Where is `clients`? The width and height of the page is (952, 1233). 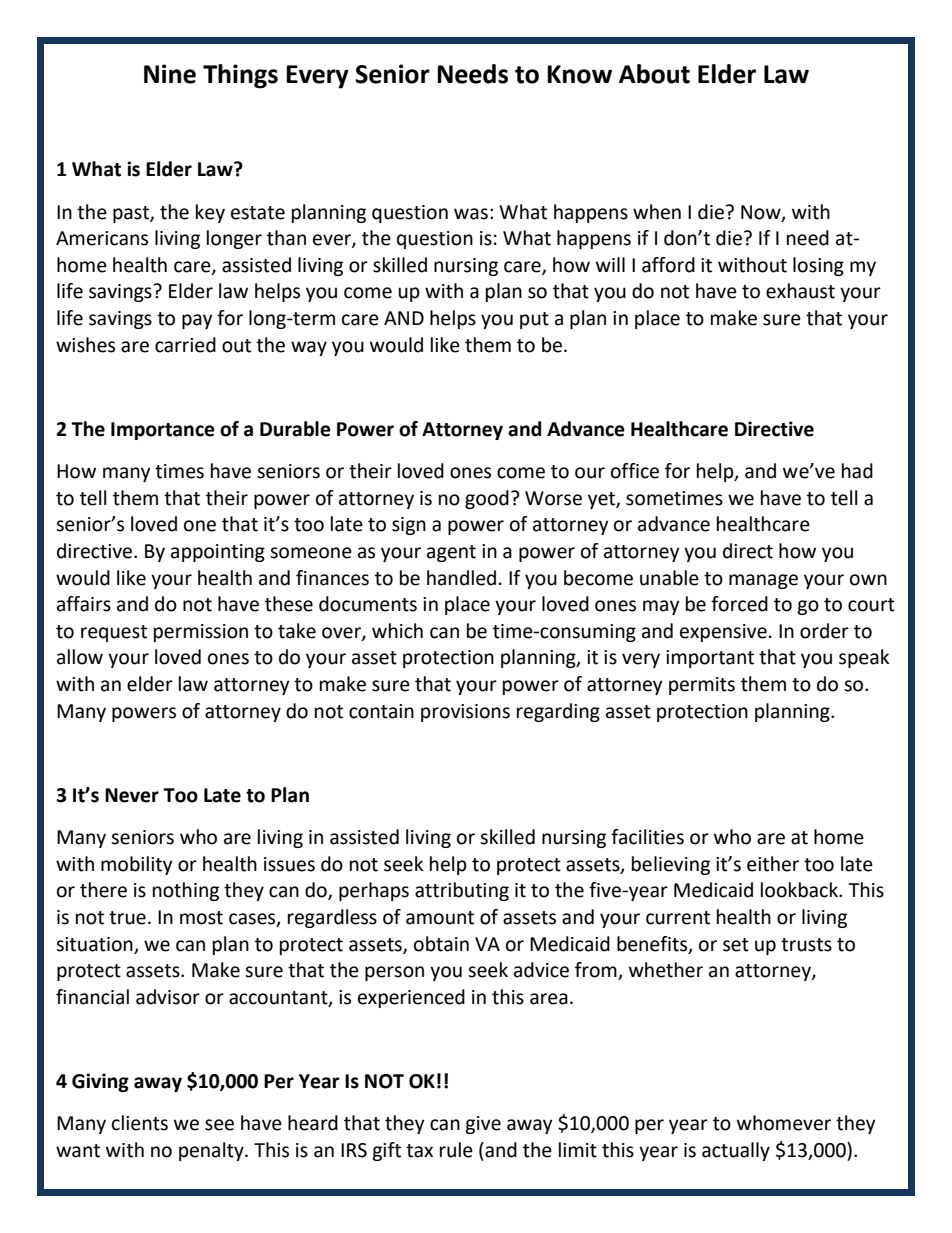 clients is located at coordinates (140, 1123).
